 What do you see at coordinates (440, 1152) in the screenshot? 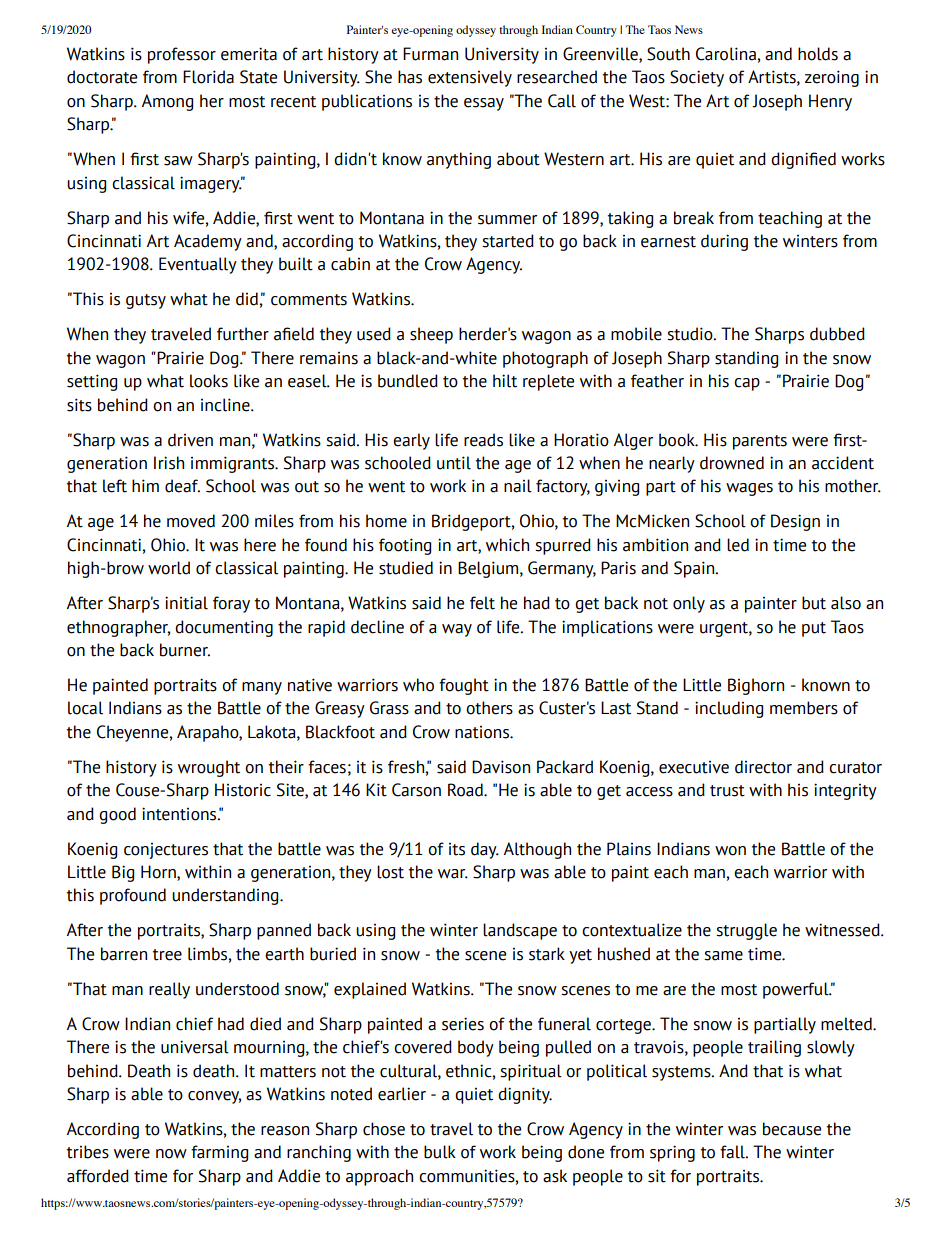
I see `bulk` at bounding box center [440, 1152].
